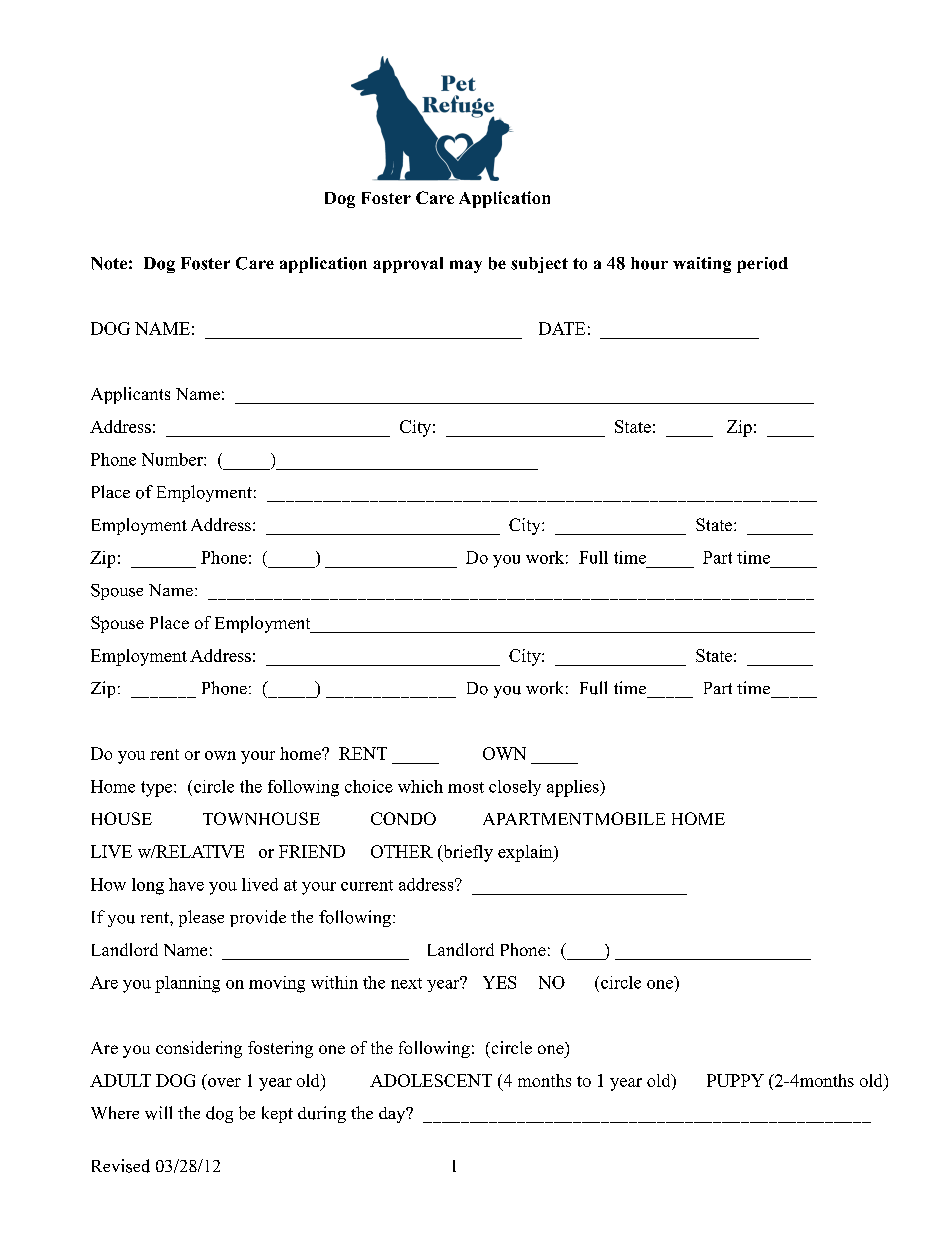 This page has height=1233, width=952. What do you see at coordinates (158, 1113) in the page?
I see `will` at bounding box center [158, 1113].
